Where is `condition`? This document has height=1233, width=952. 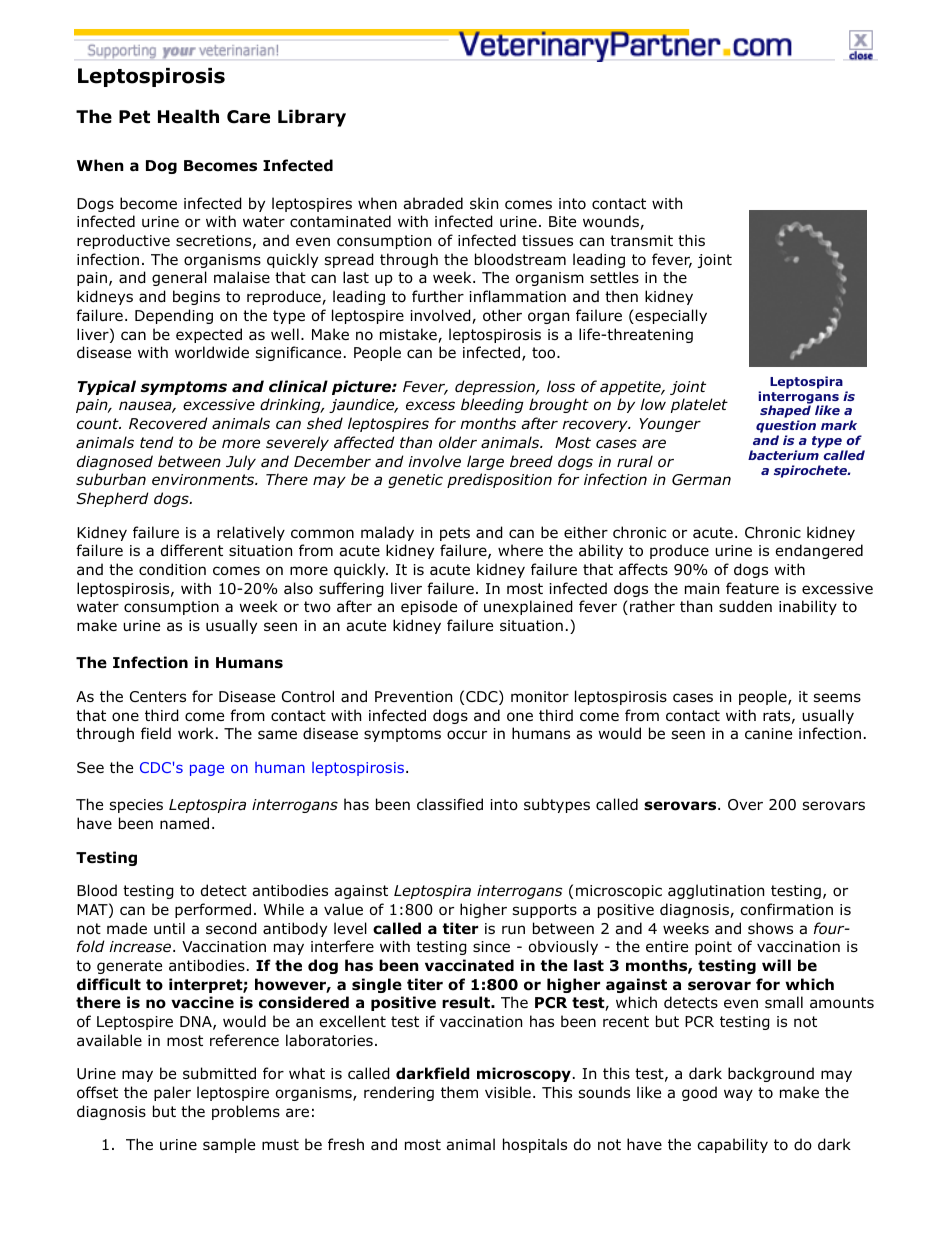 condition is located at coordinates (172, 569).
